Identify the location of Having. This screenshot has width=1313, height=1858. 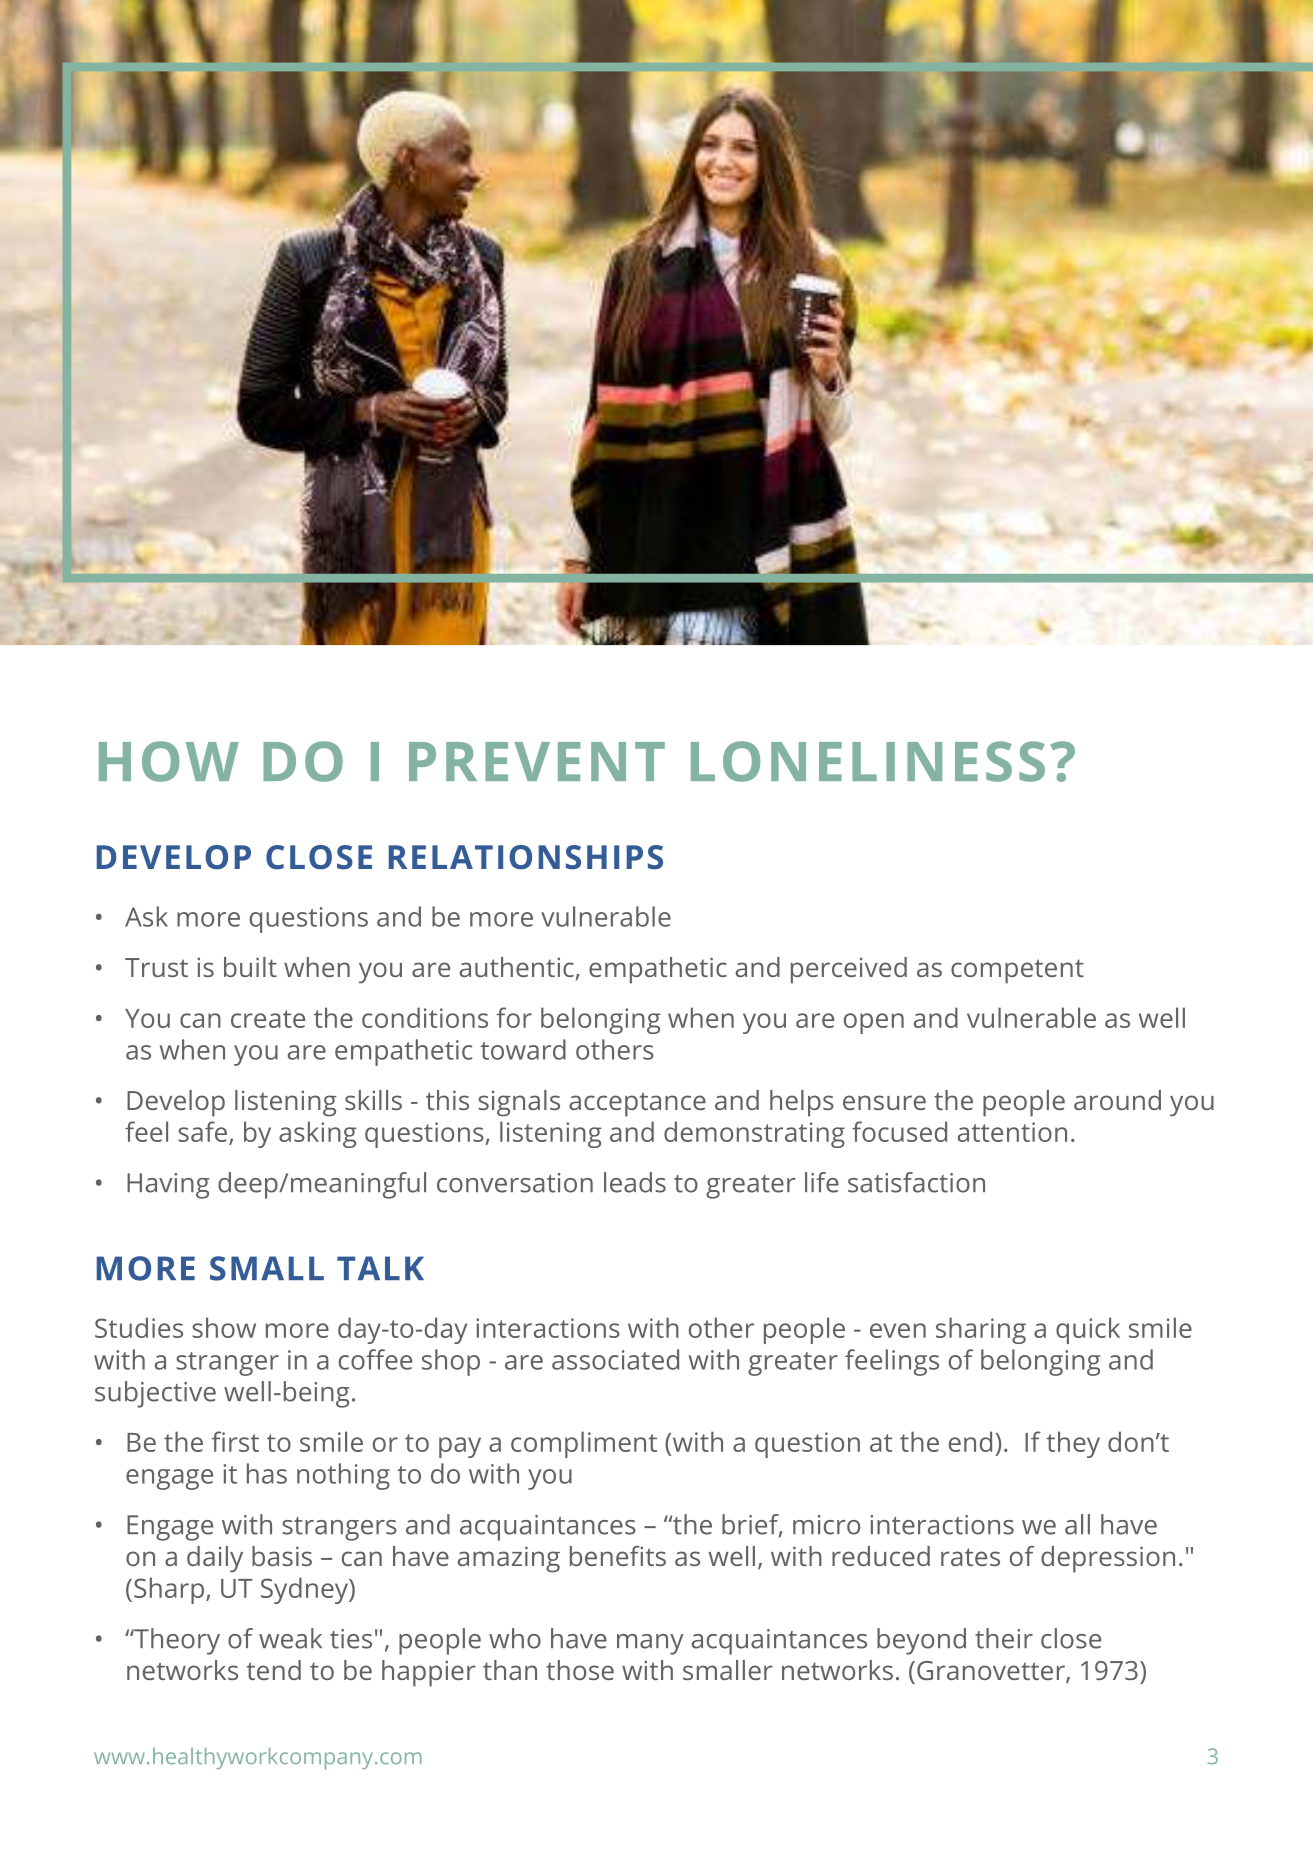
(168, 1186).
